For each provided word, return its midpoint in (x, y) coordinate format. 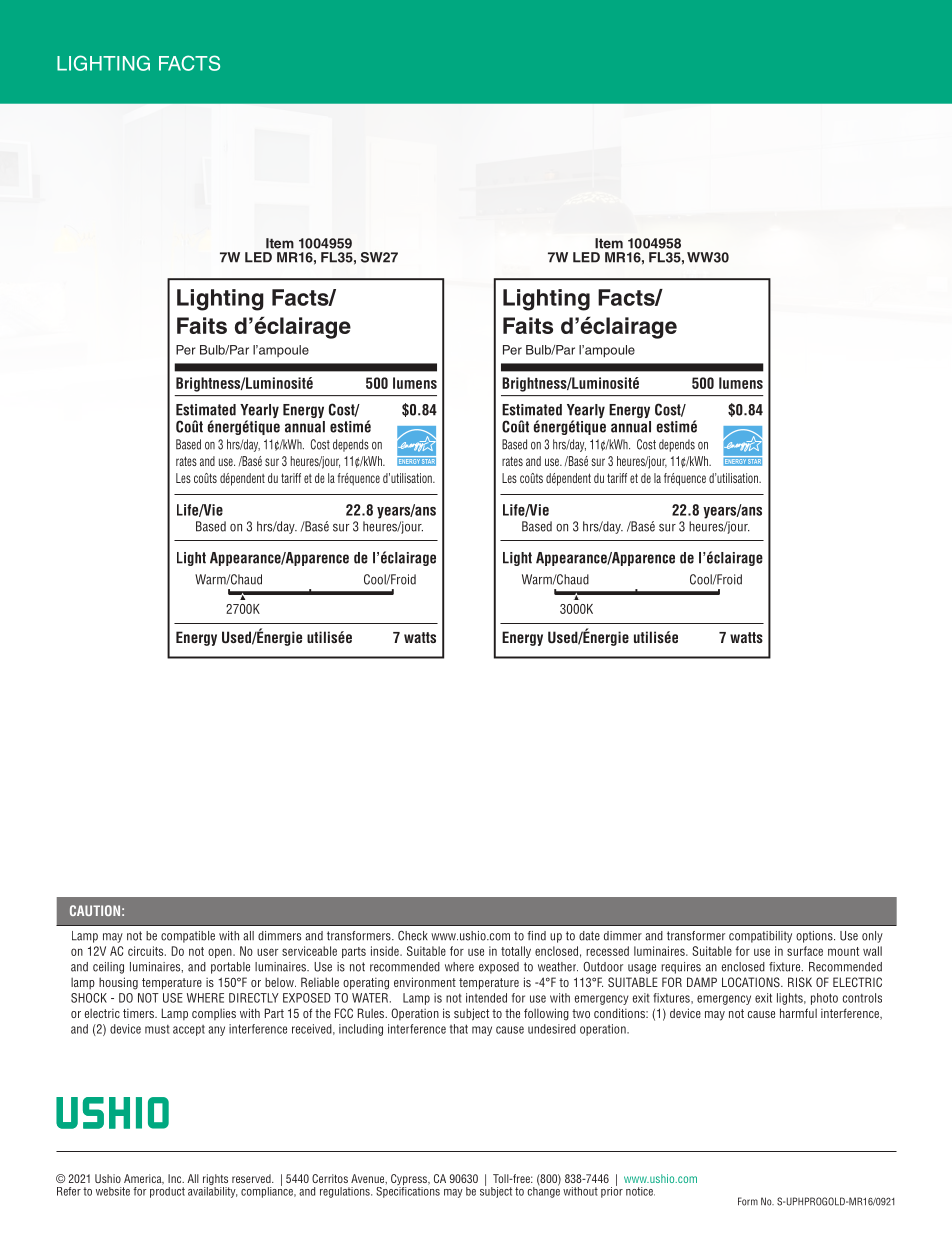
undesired (552, 1029)
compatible (188, 937)
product (167, 1191)
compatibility (760, 937)
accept (189, 1030)
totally (516, 952)
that (459, 1029)
